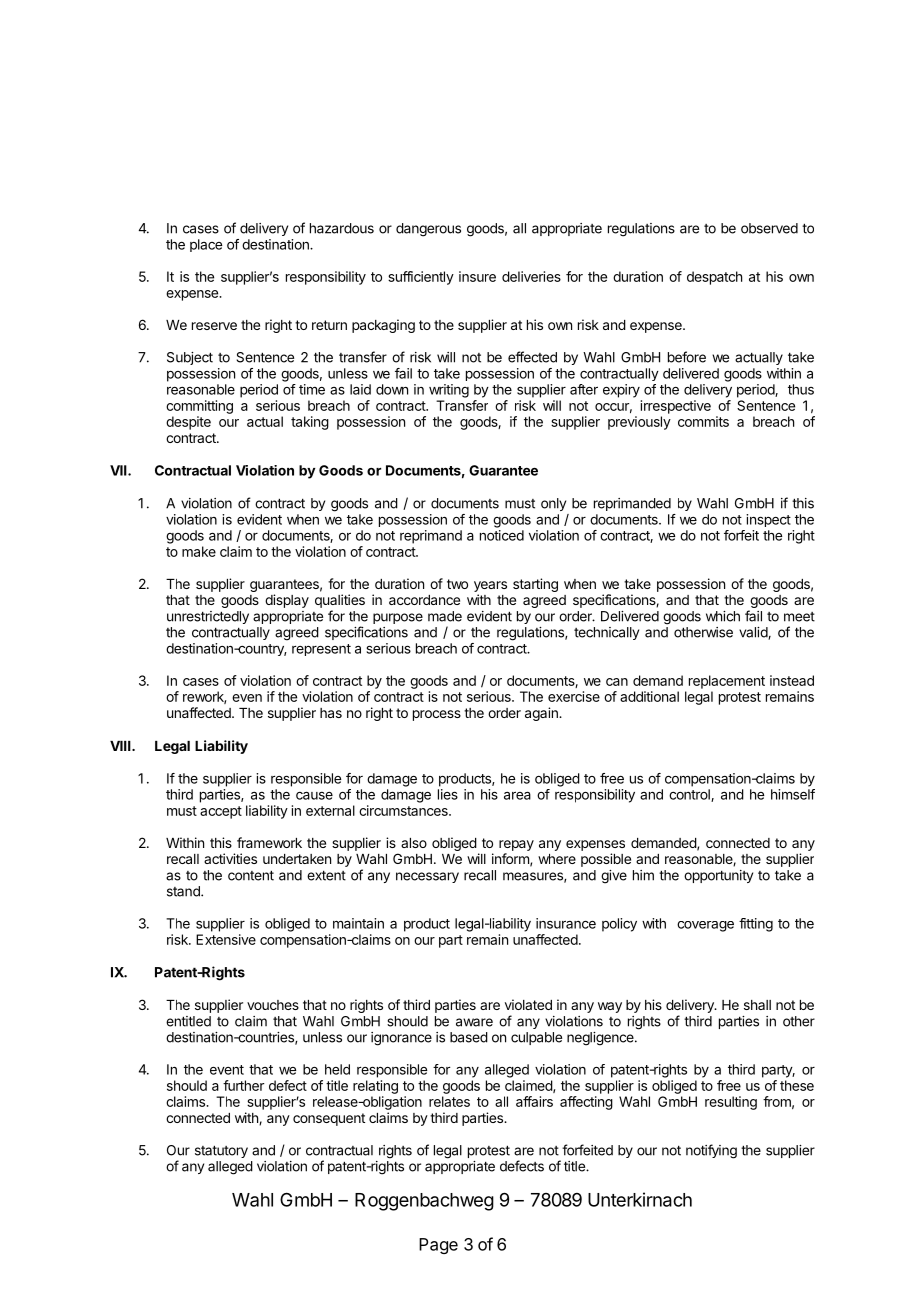 This page has width=924, height=1308. I want to click on statutory, so click(221, 1151).
